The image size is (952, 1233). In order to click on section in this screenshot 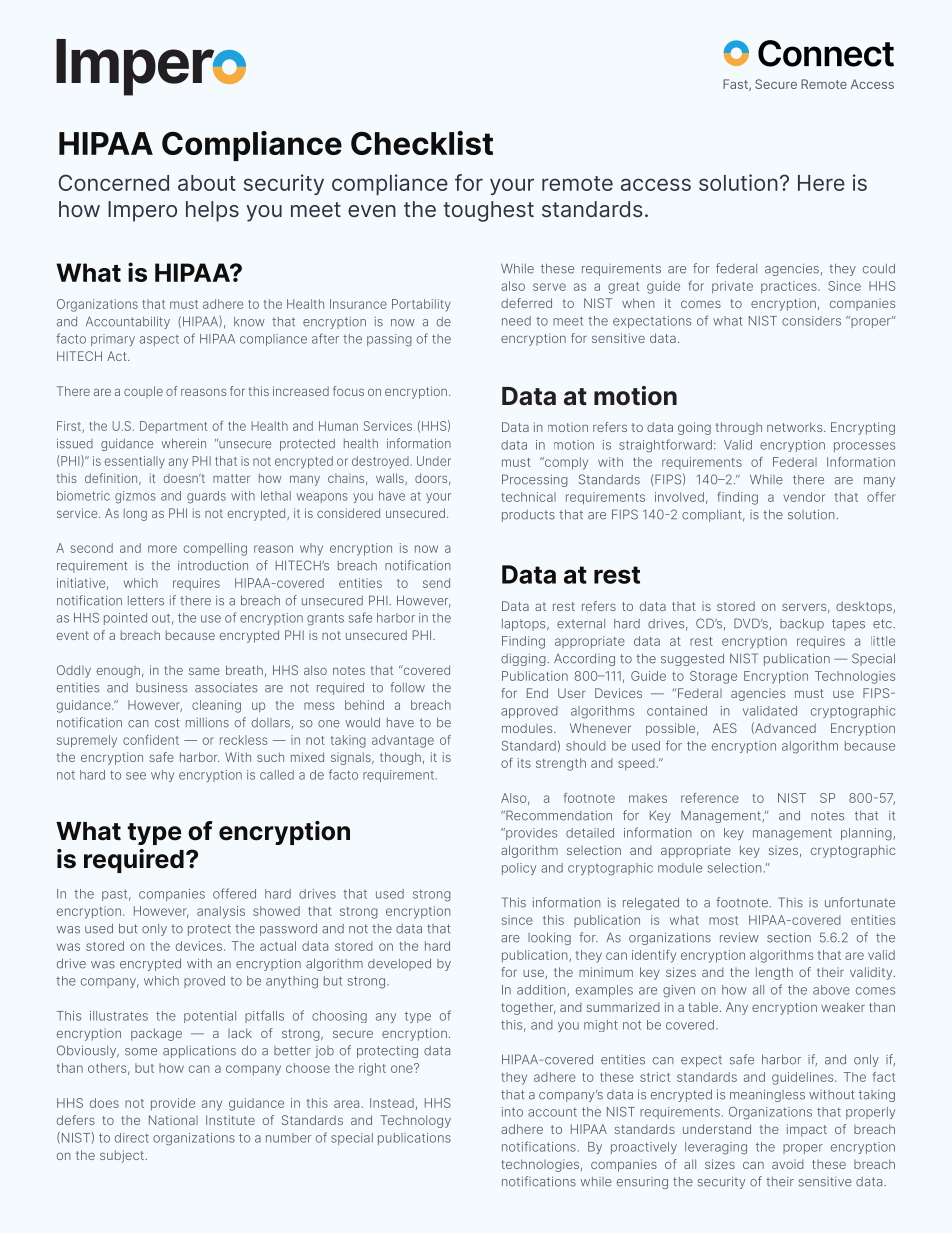, I will do `click(789, 937)`.
